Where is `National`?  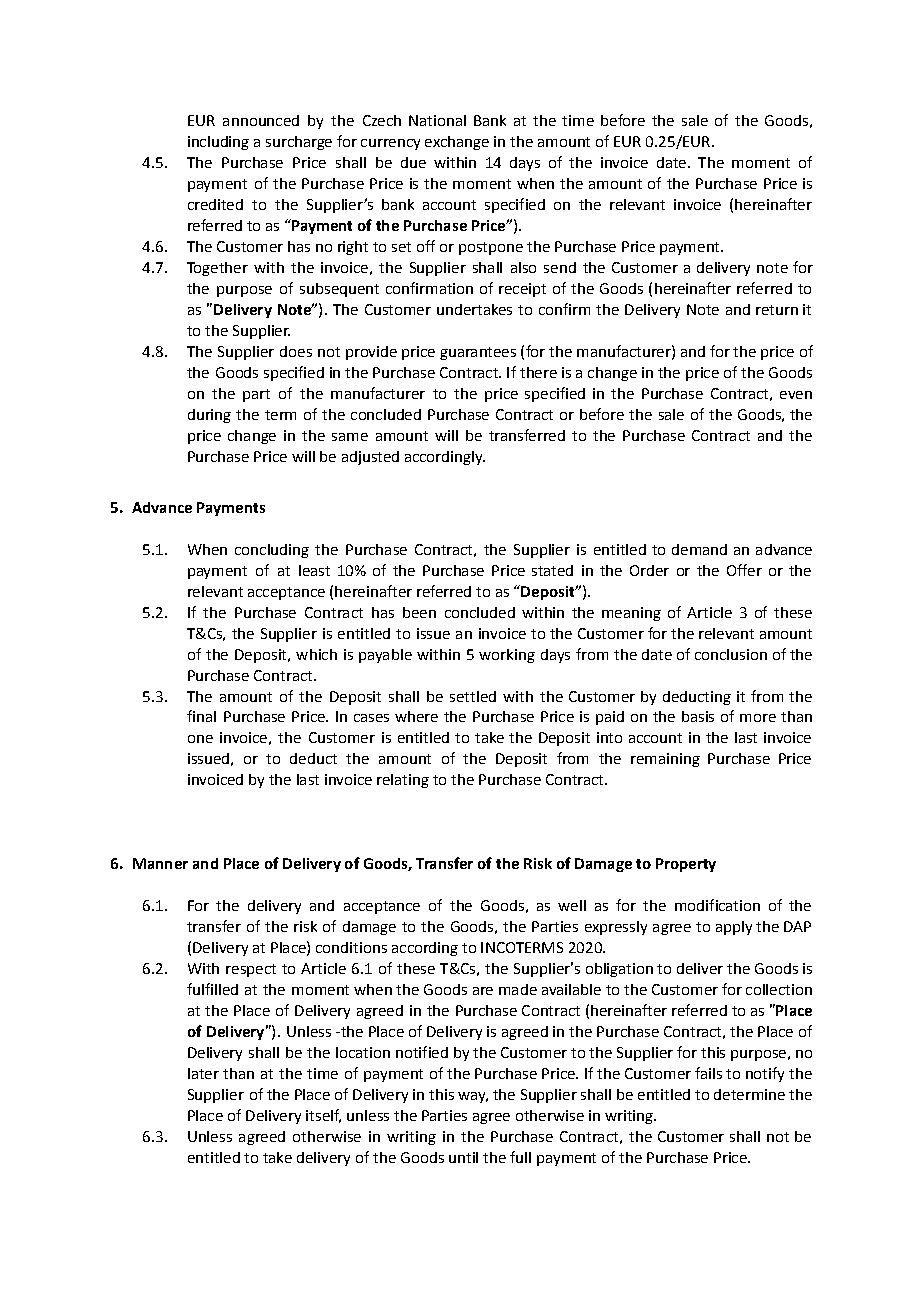 National is located at coordinates (437, 120).
